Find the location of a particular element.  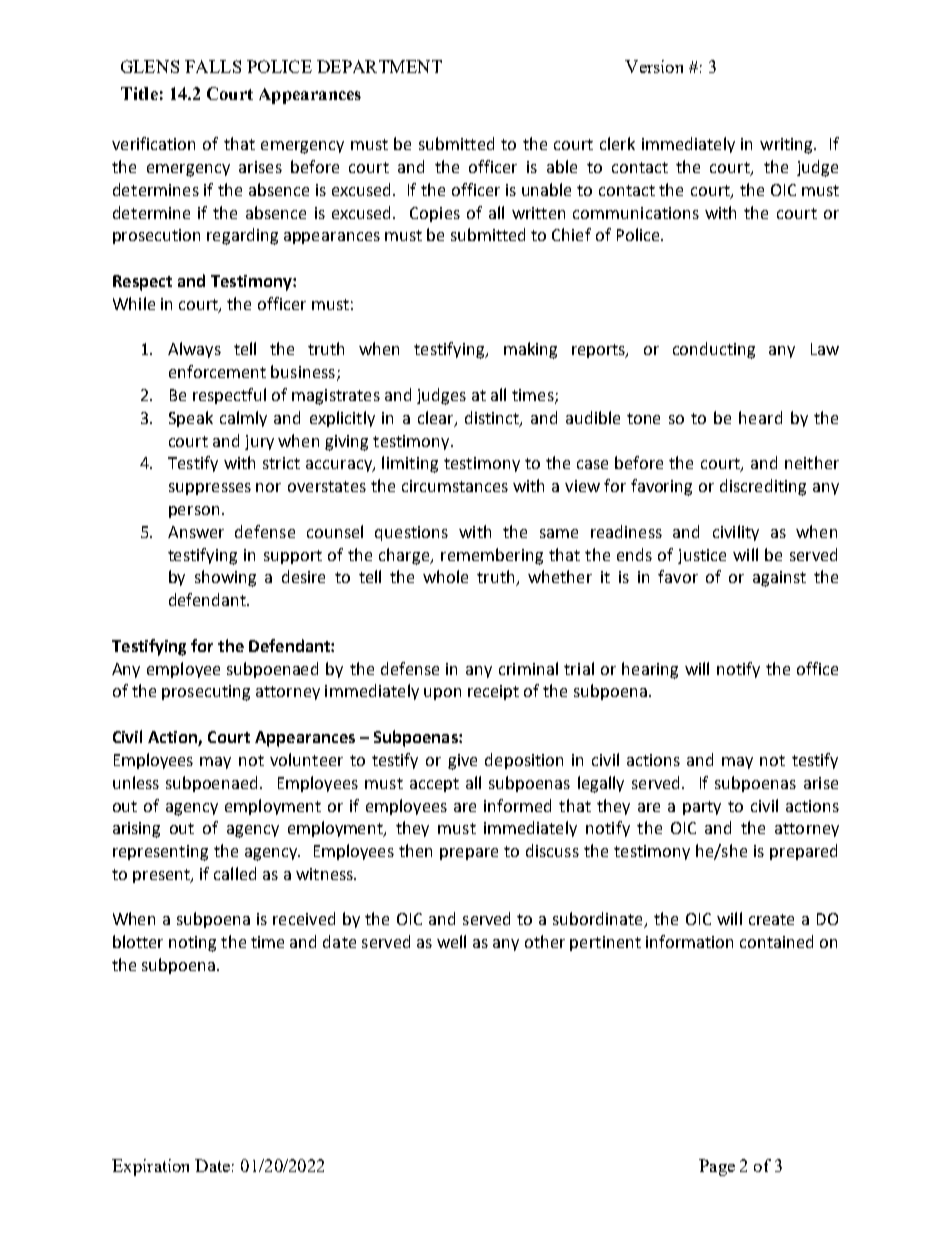

called is located at coordinates (235, 873).
